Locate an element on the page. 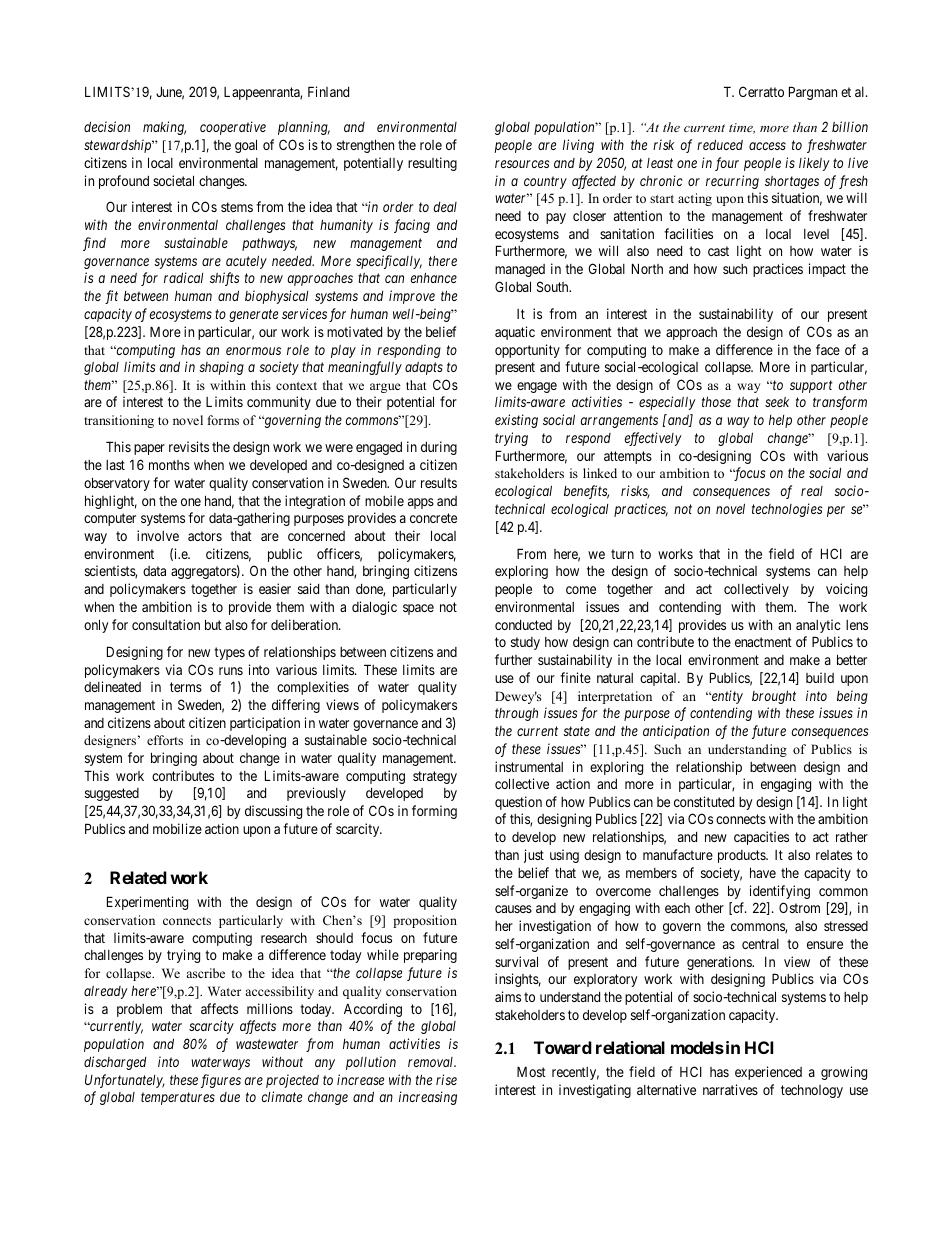  consultation is located at coordinates (166, 624).
